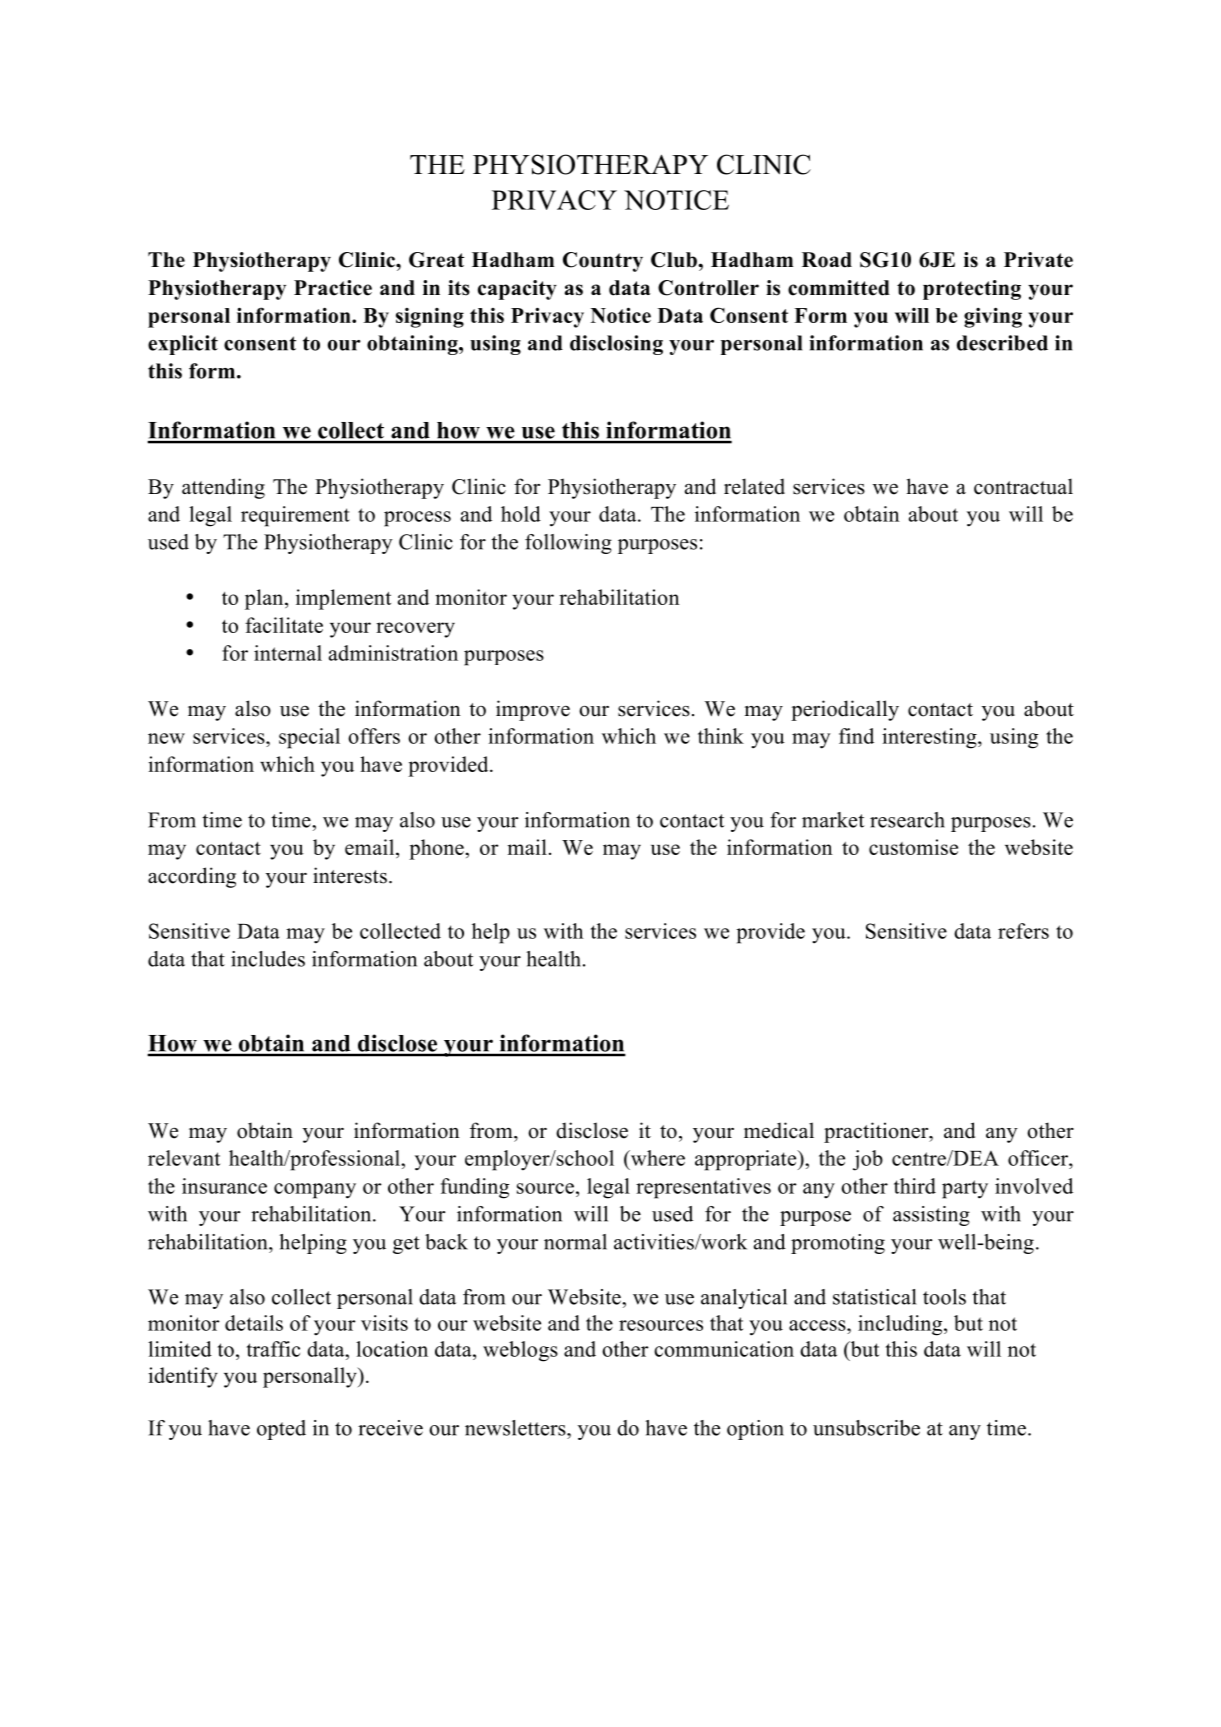 This screenshot has width=1221, height=1727. What do you see at coordinates (333, 288) in the screenshot?
I see `Practice` at bounding box center [333, 288].
